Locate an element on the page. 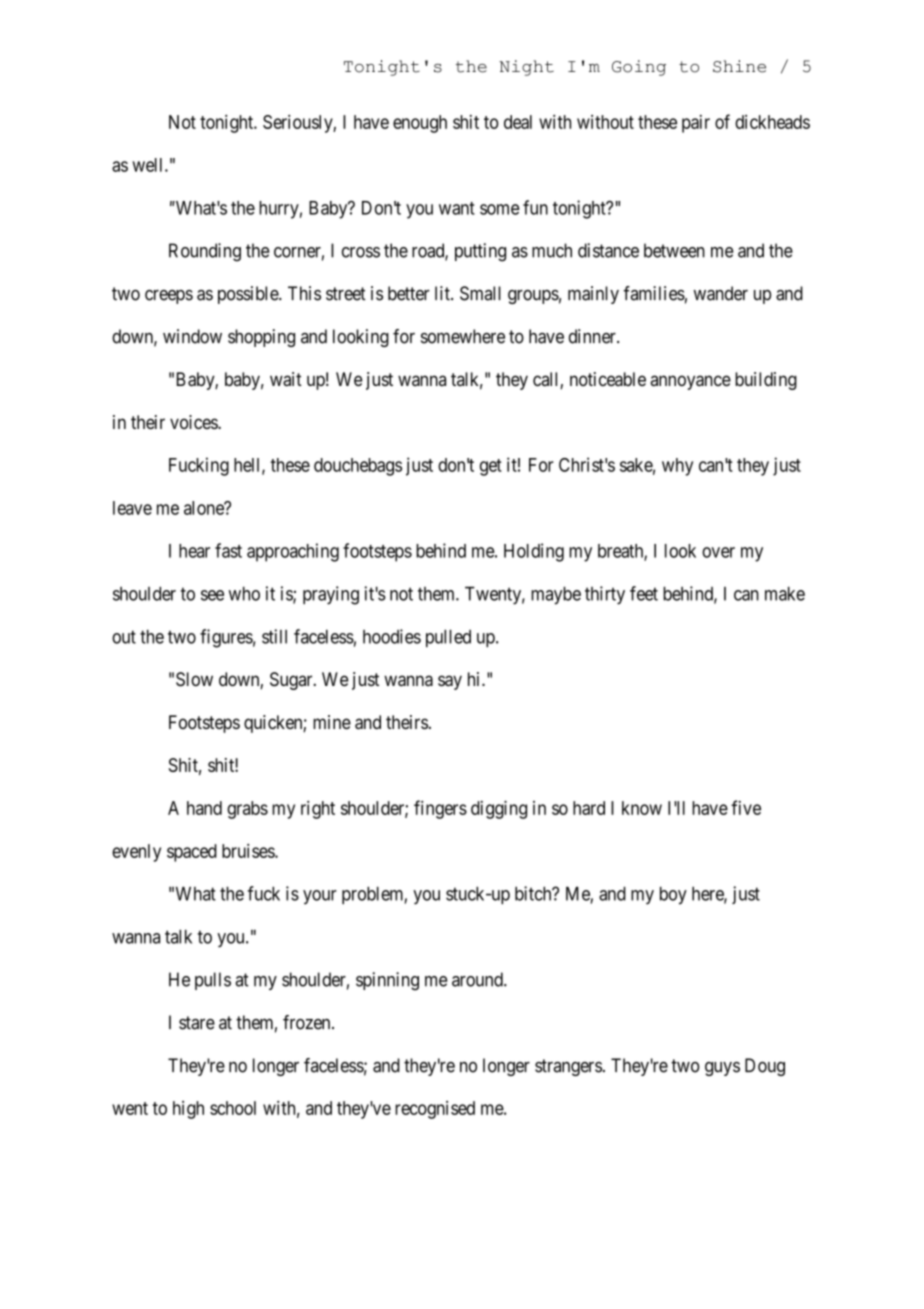  pair is located at coordinates (696, 124).
